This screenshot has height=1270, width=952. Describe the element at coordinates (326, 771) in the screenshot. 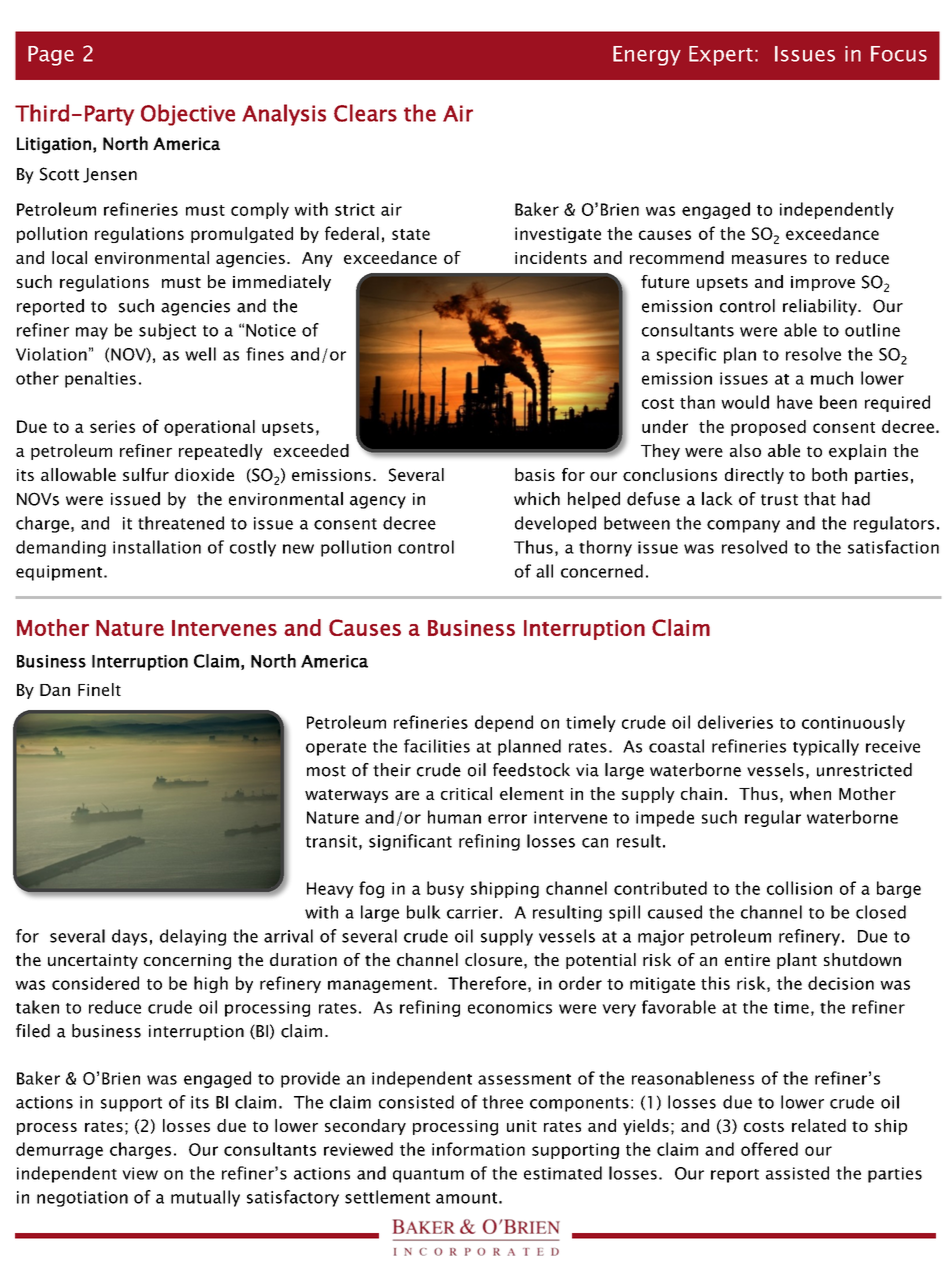

I see `most` at that location.
